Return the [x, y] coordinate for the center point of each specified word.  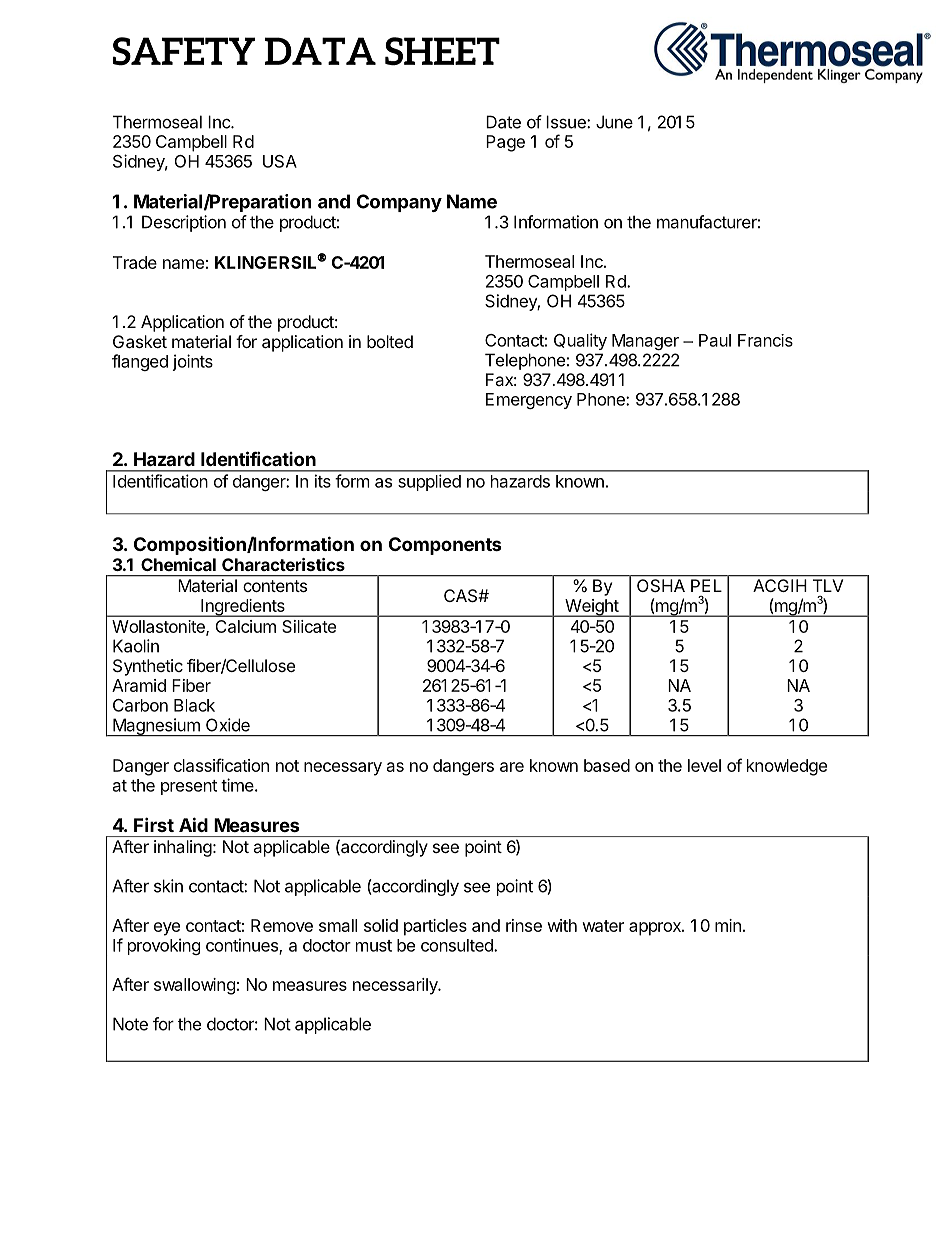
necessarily [396, 986]
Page [505, 143]
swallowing [195, 986]
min [728, 925]
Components [445, 546]
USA [280, 161]
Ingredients [243, 608]
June [614, 122]
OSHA [661, 585]
